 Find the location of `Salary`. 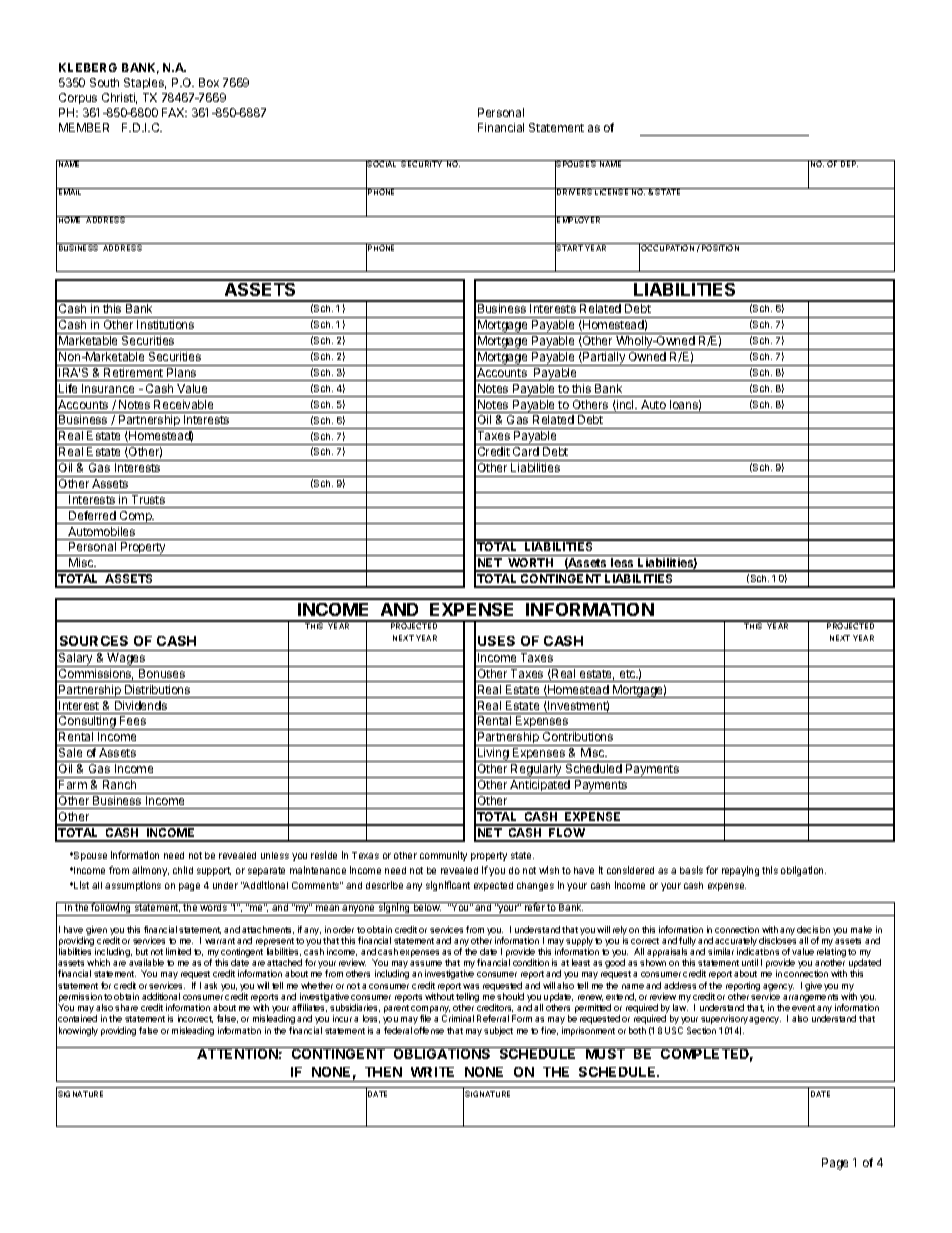

Salary is located at coordinates (76, 660).
